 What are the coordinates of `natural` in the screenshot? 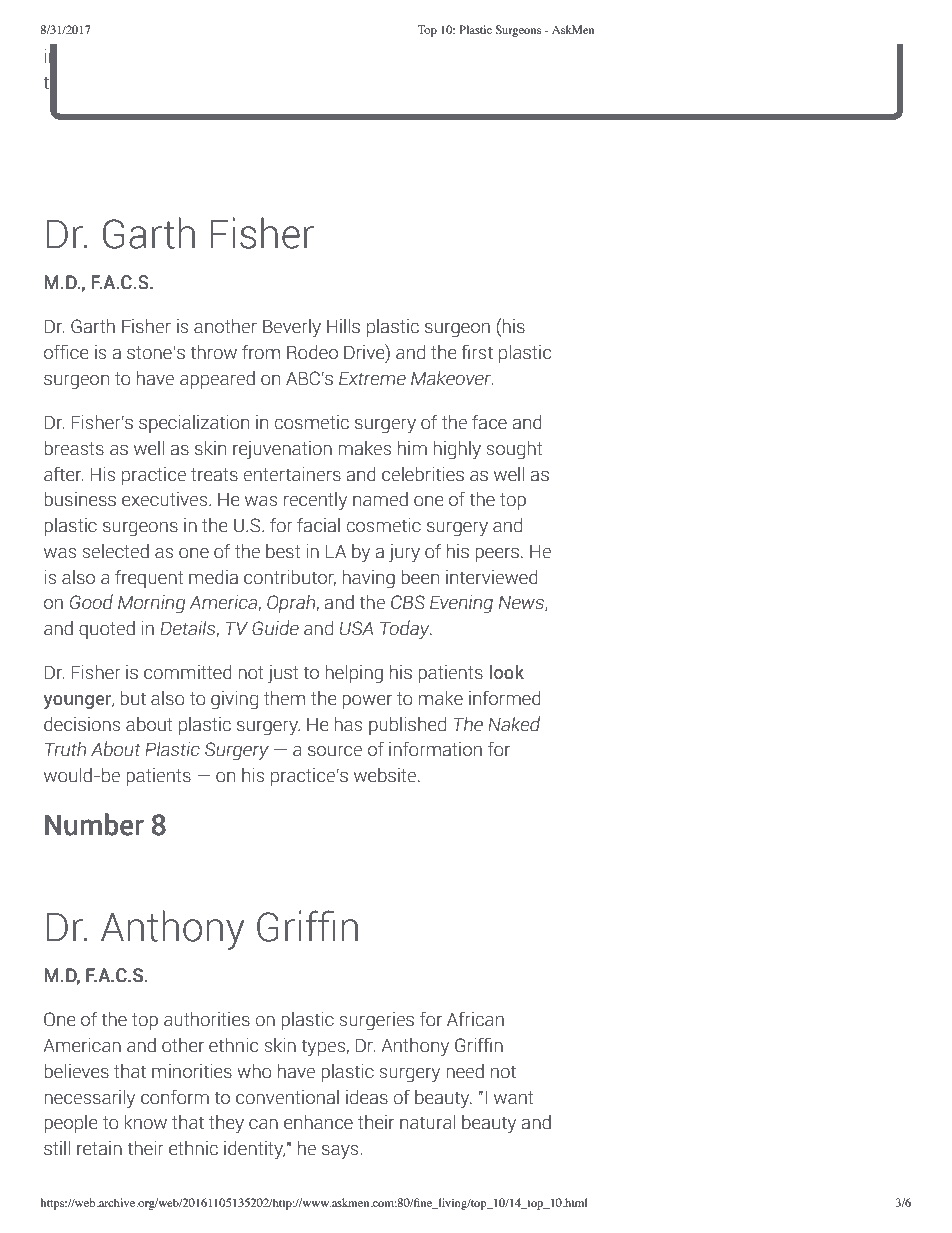 It's located at (427, 1122).
